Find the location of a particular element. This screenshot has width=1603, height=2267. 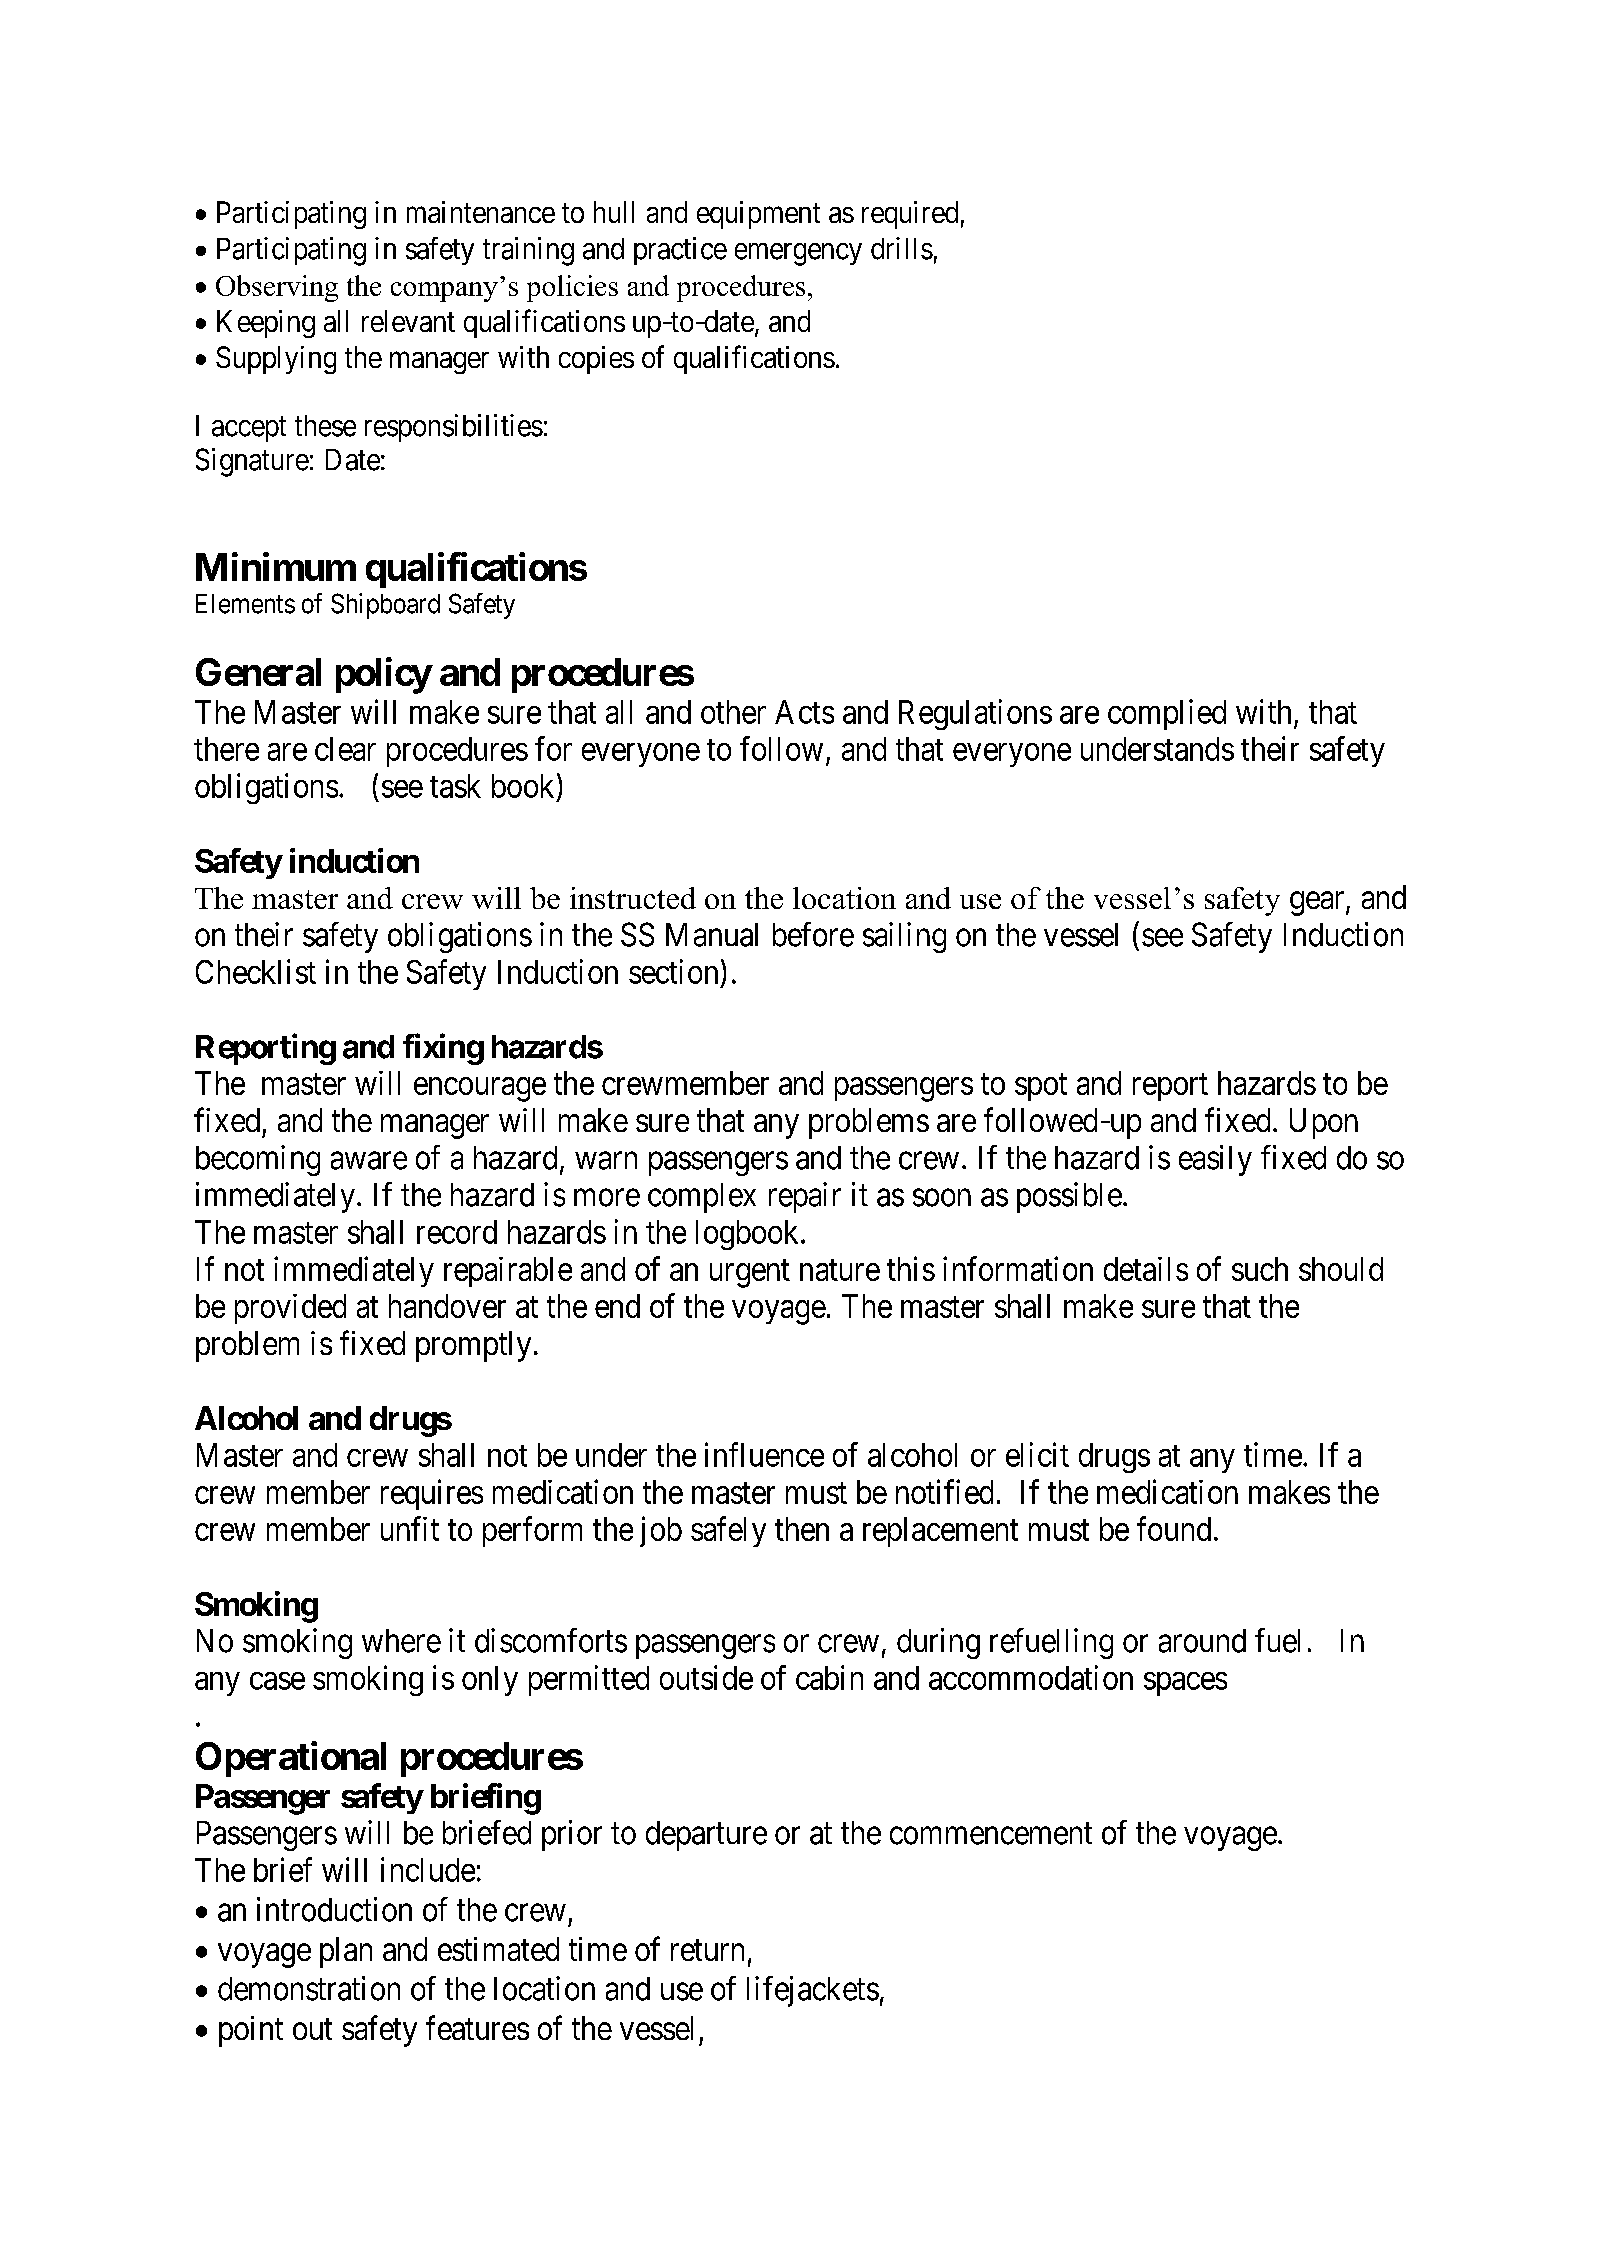

emergency is located at coordinates (798, 254).
